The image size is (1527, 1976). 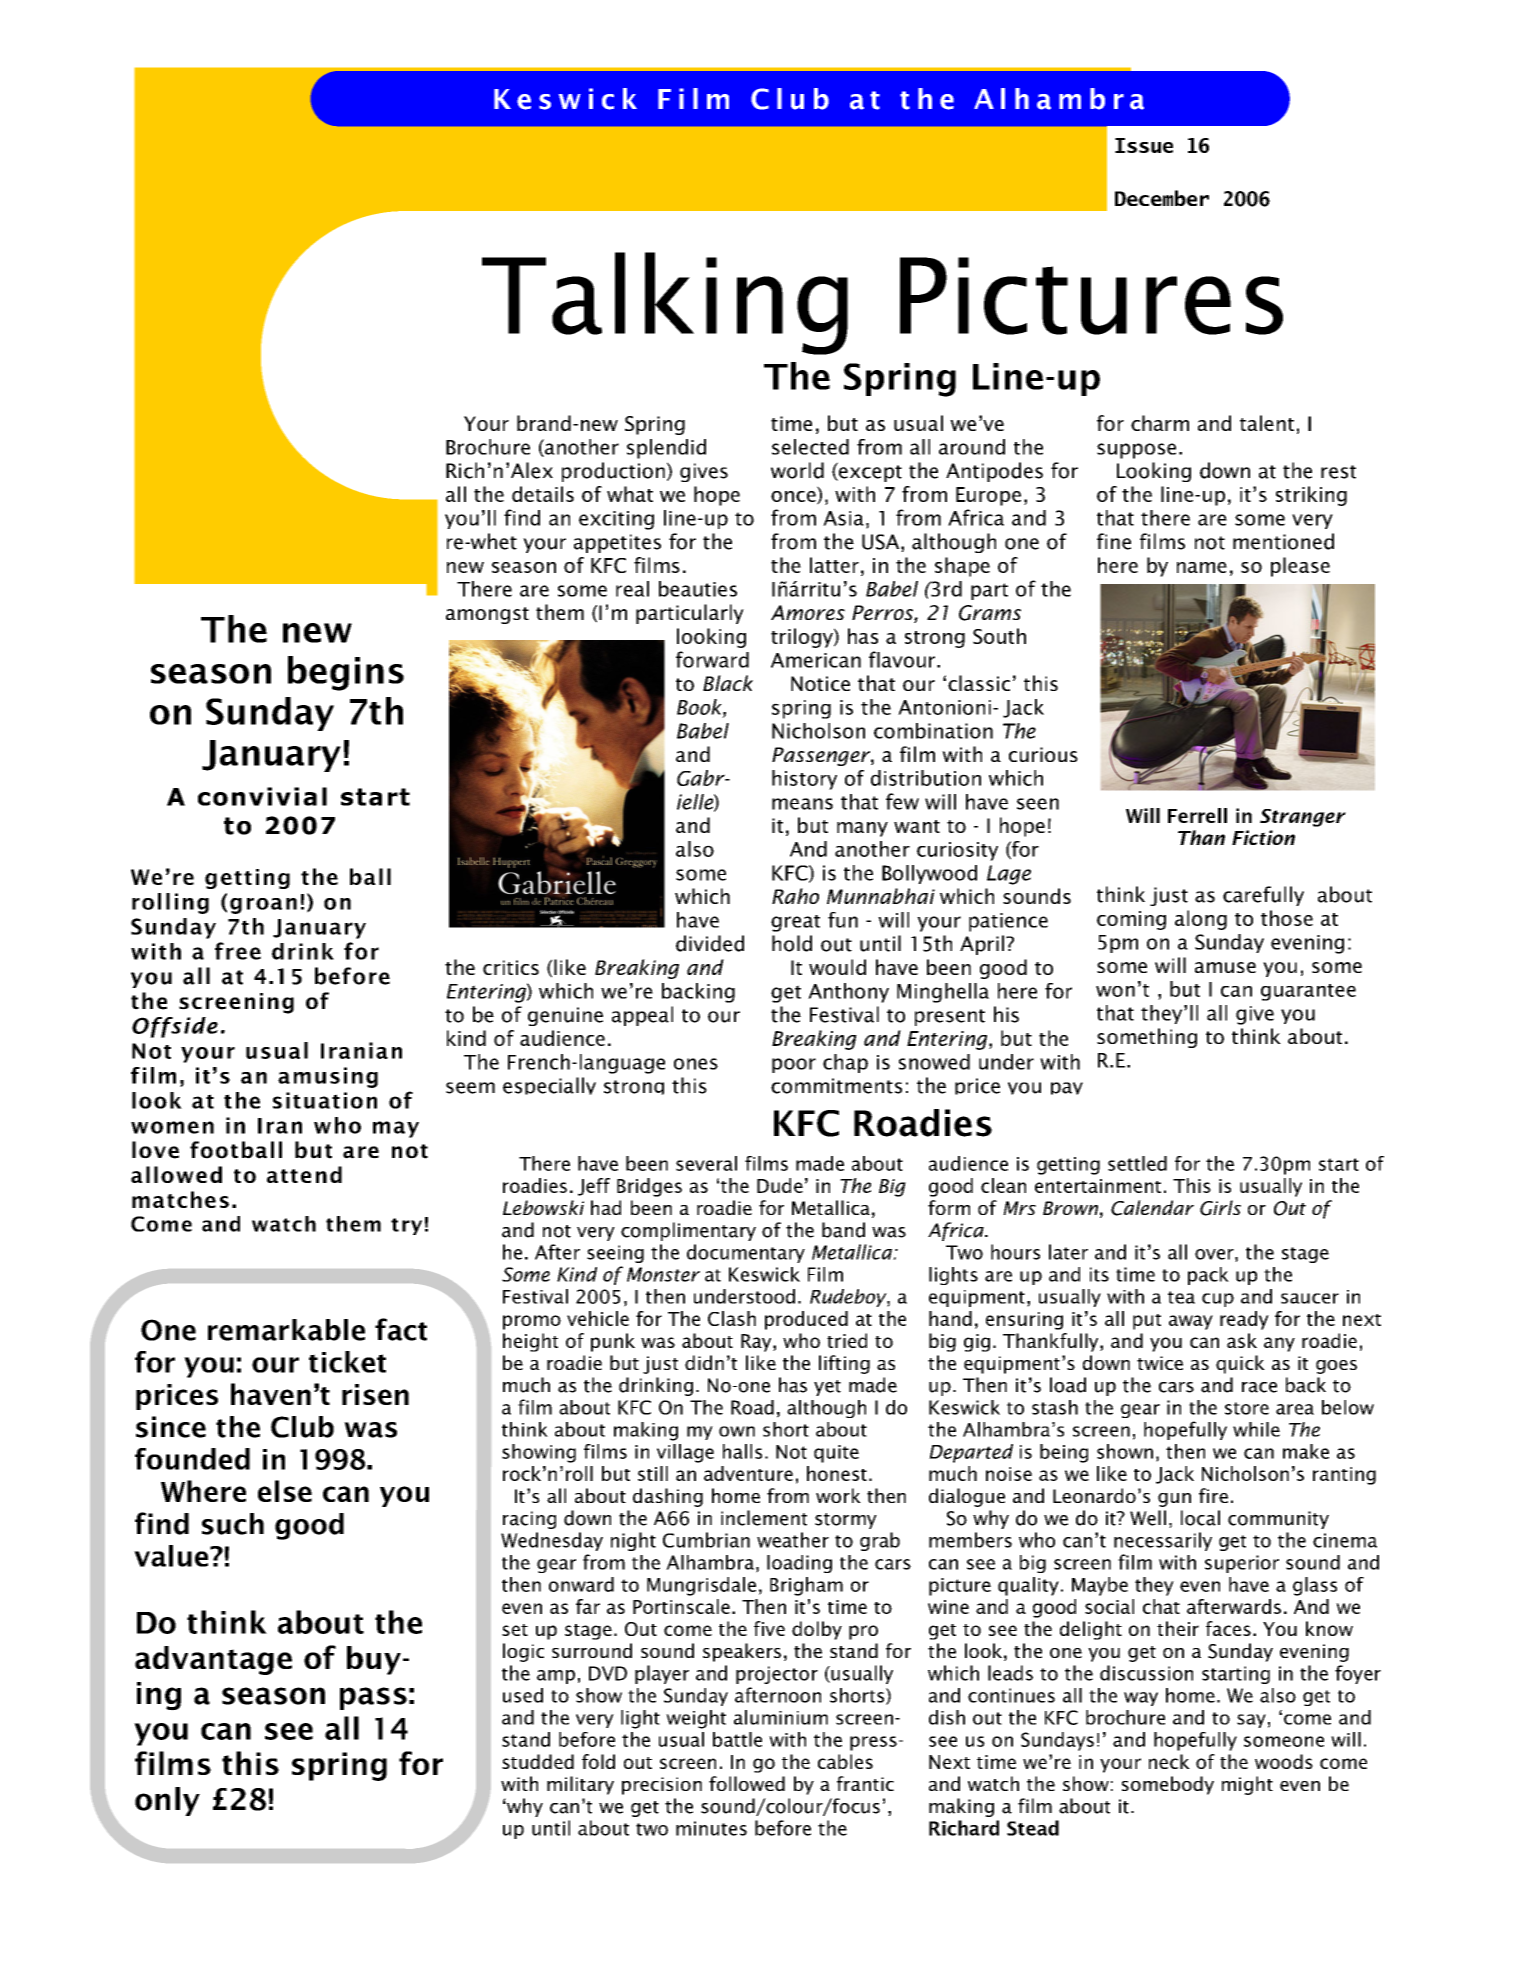 What do you see at coordinates (1247, 1785) in the page?
I see `might` at bounding box center [1247, 1785].
